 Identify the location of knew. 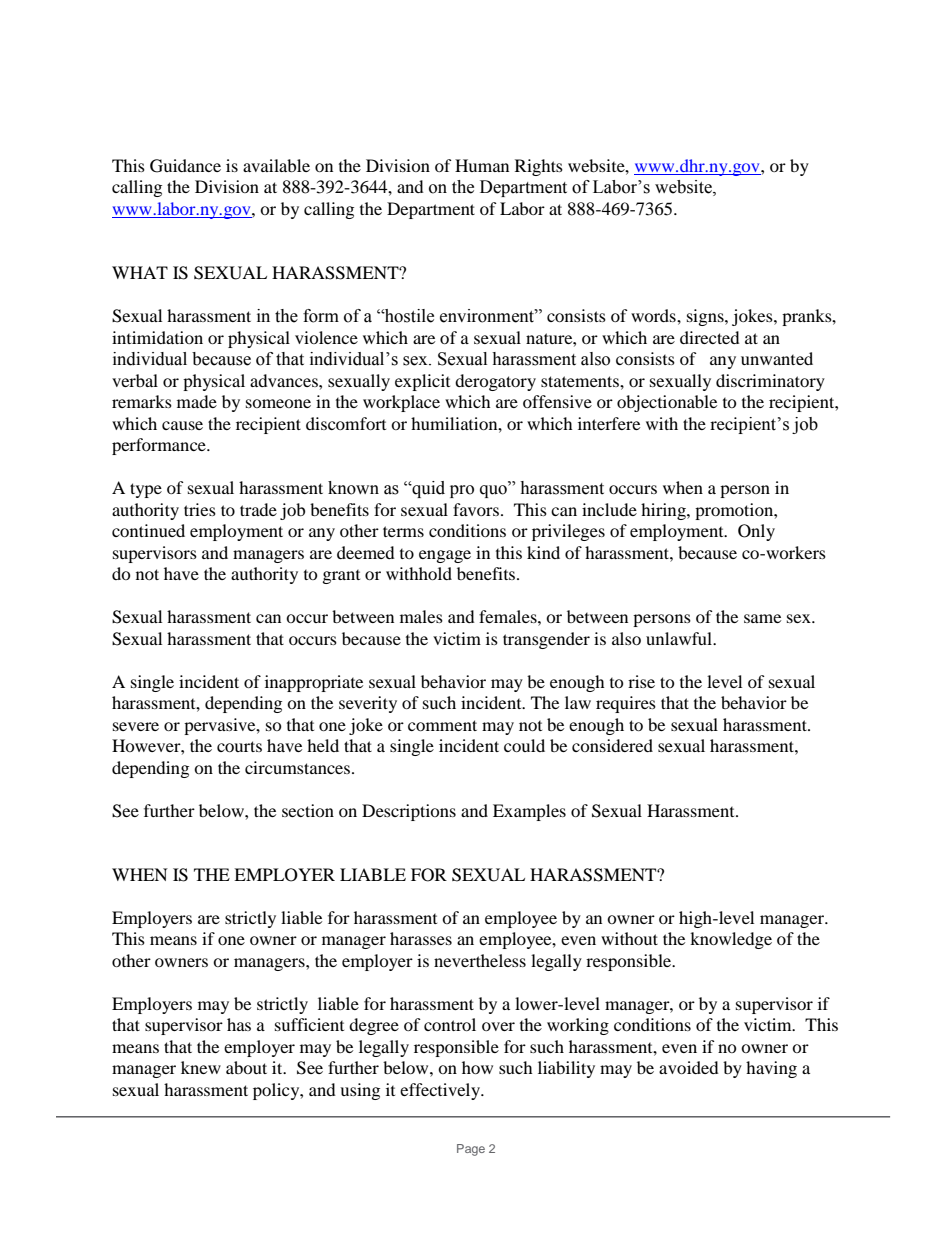
(201, 1067).
